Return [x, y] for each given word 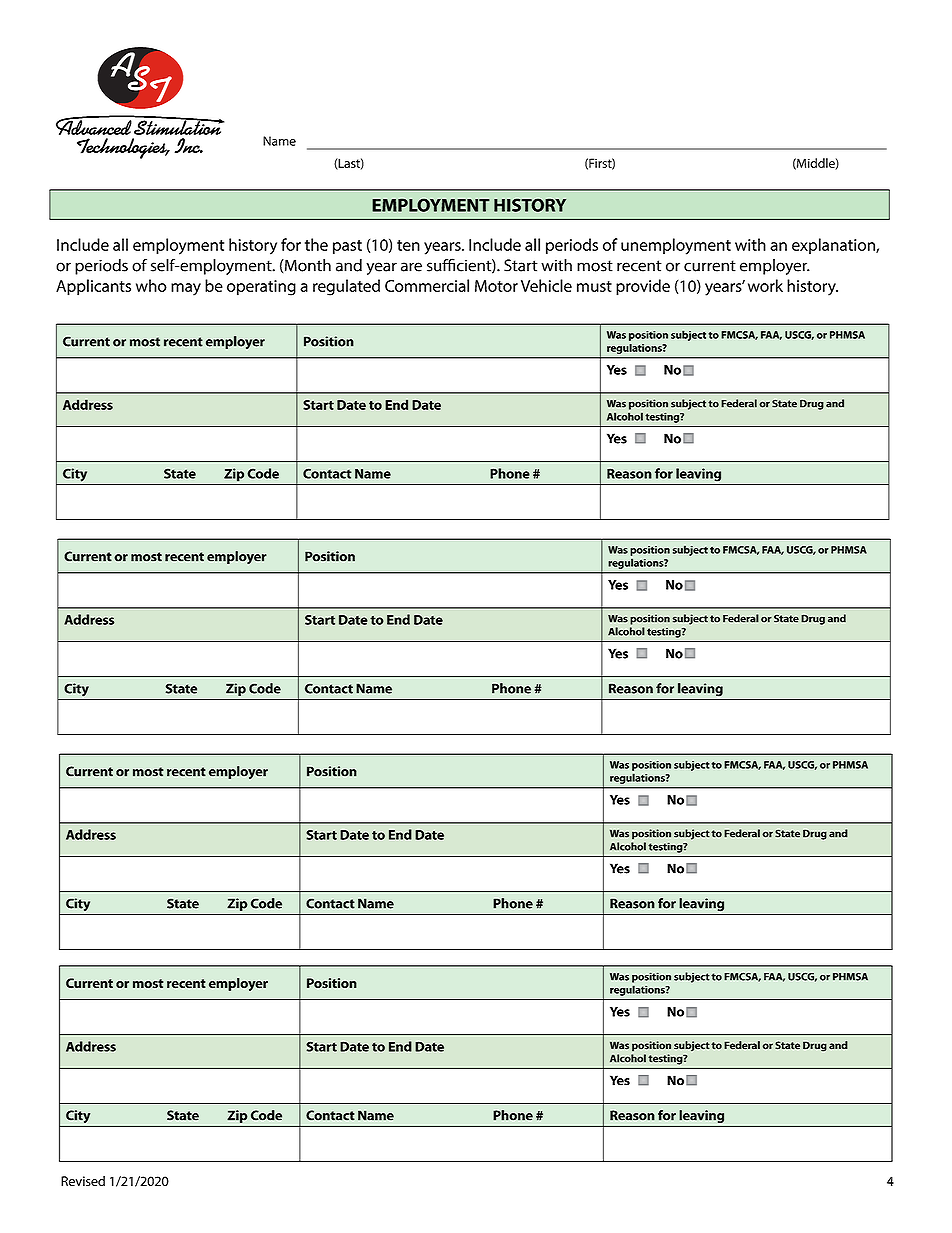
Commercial [427, 285]
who [151, 285]
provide [643, 287]
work [765, 285]
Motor [496, 286]
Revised [83, 1181]
